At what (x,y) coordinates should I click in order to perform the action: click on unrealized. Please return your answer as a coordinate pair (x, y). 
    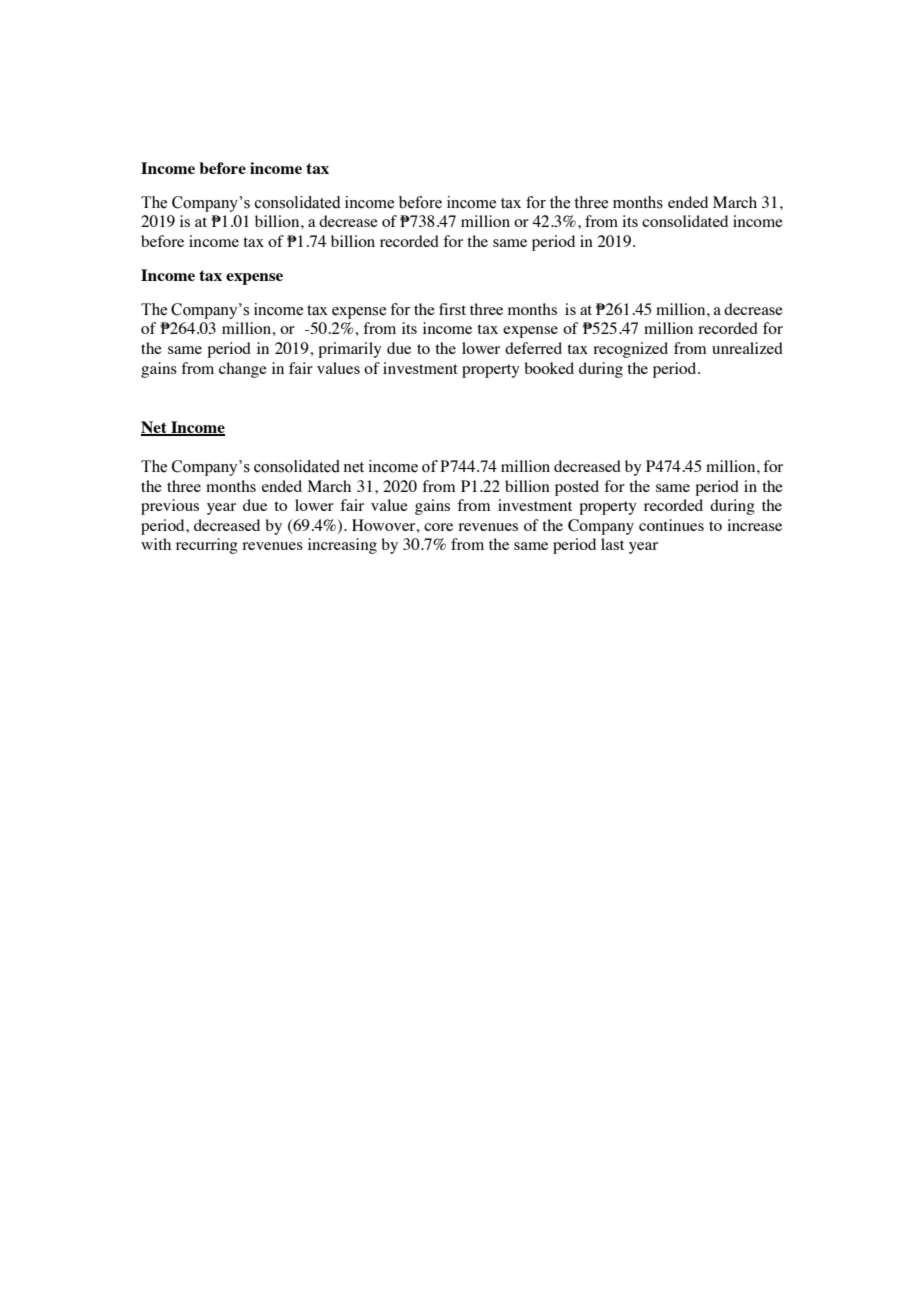
    Looking at the image, I should click on (747, 348).
